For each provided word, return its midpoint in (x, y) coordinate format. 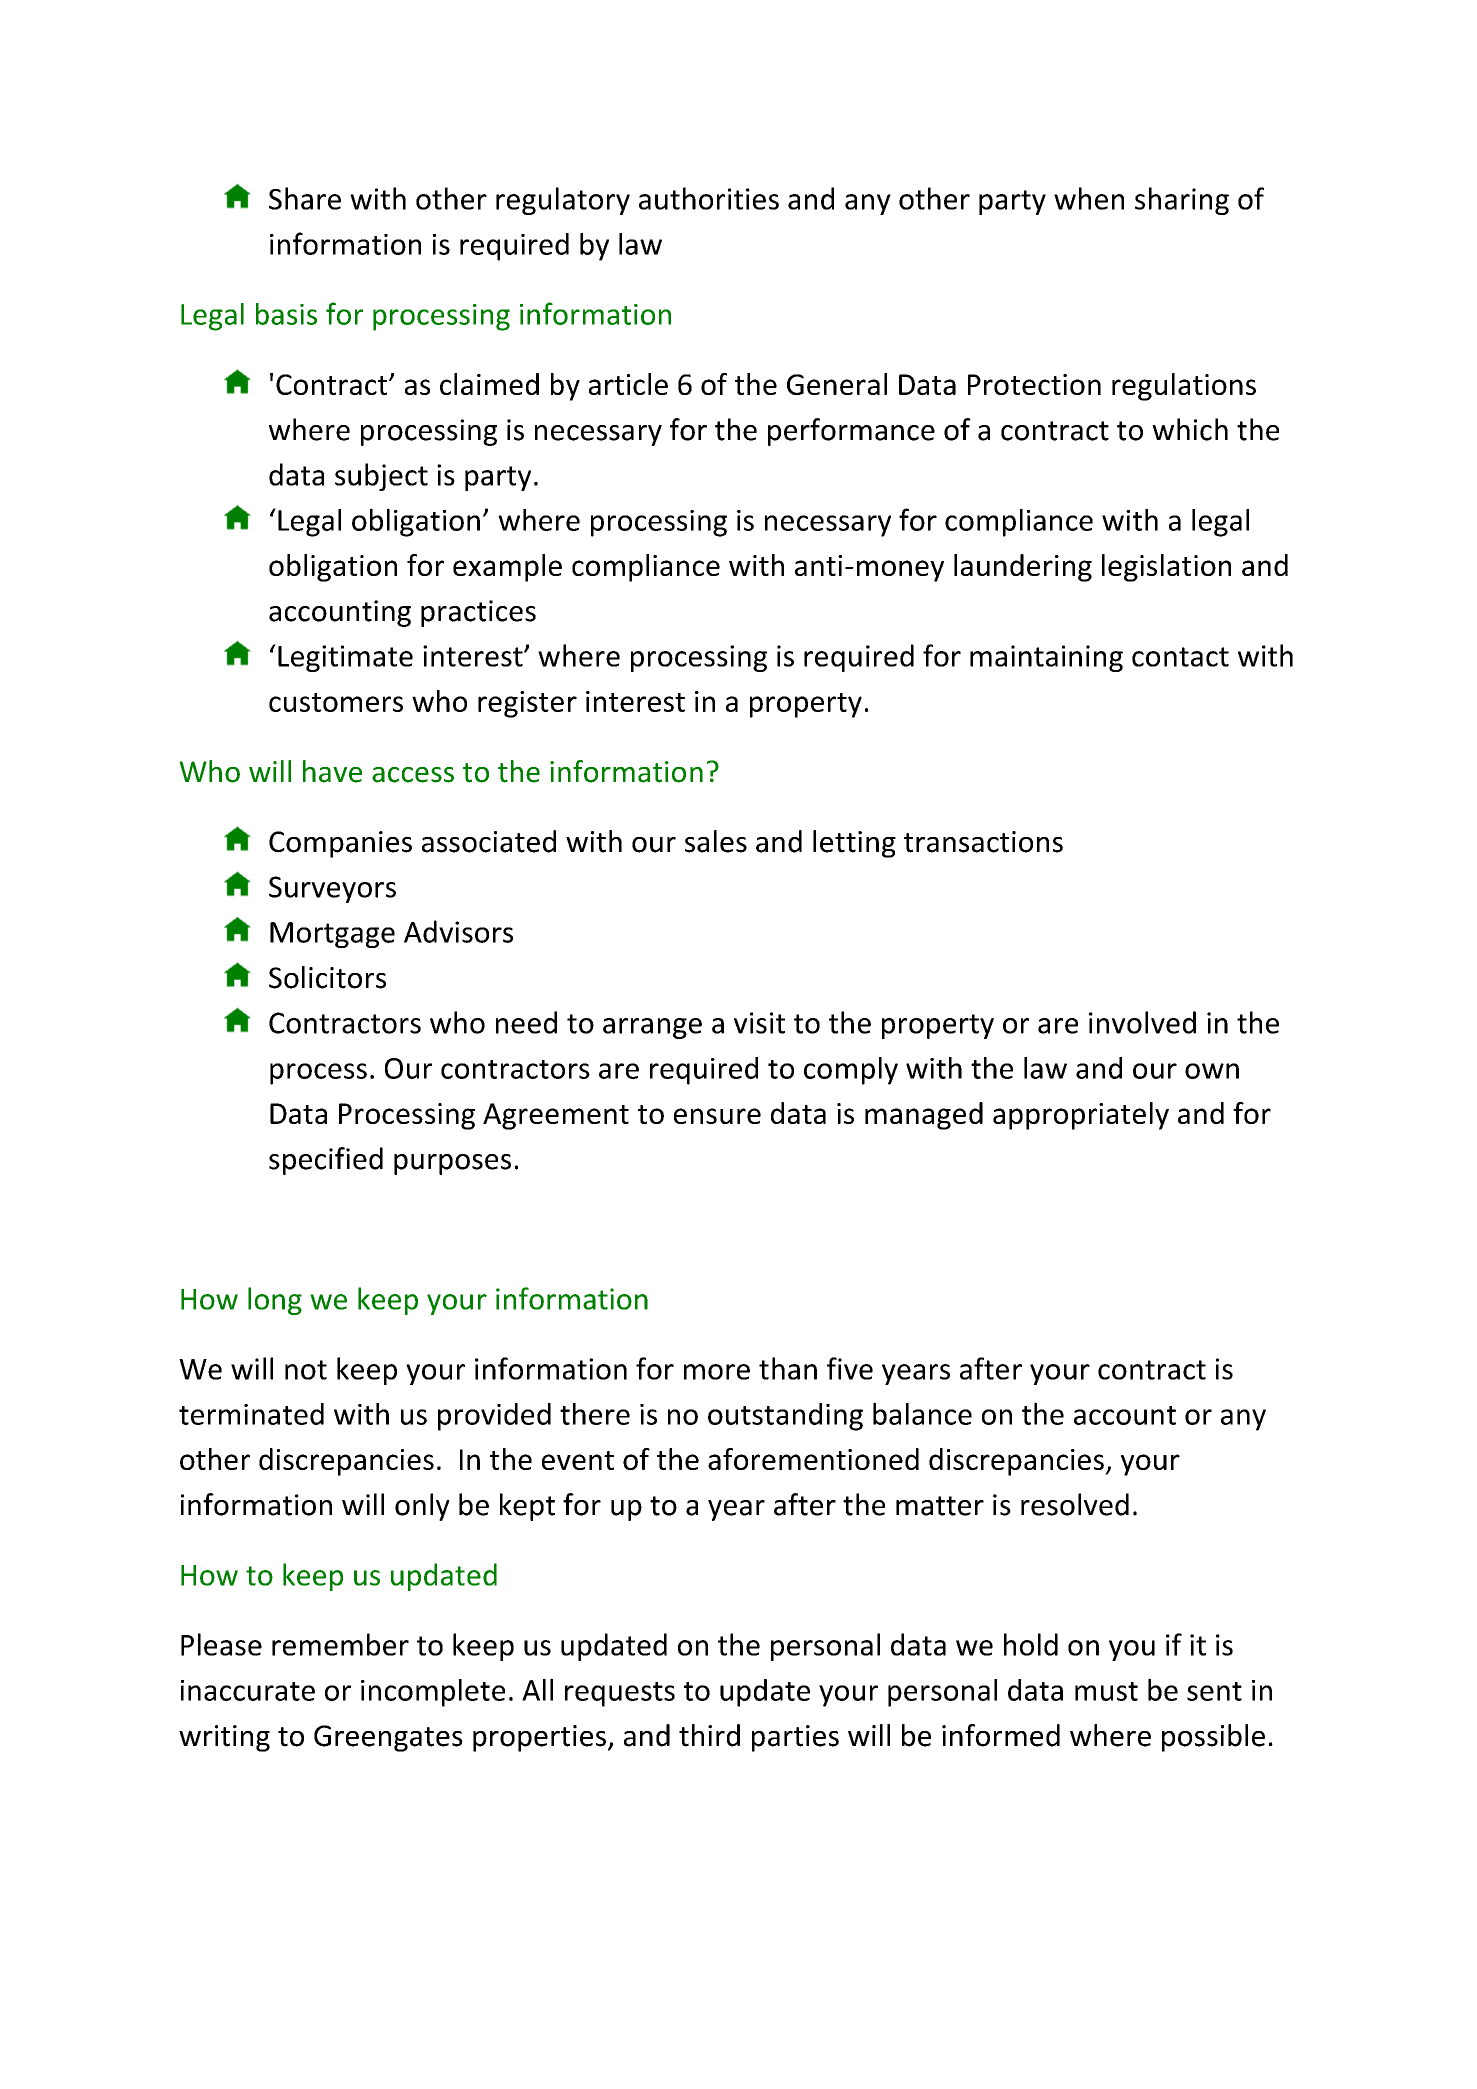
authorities (709, 198)
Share (305, 198)
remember (340, 1644)
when (1089, 198)
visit (759, 1023)
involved (1142, 1022)
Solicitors (327, 977)
